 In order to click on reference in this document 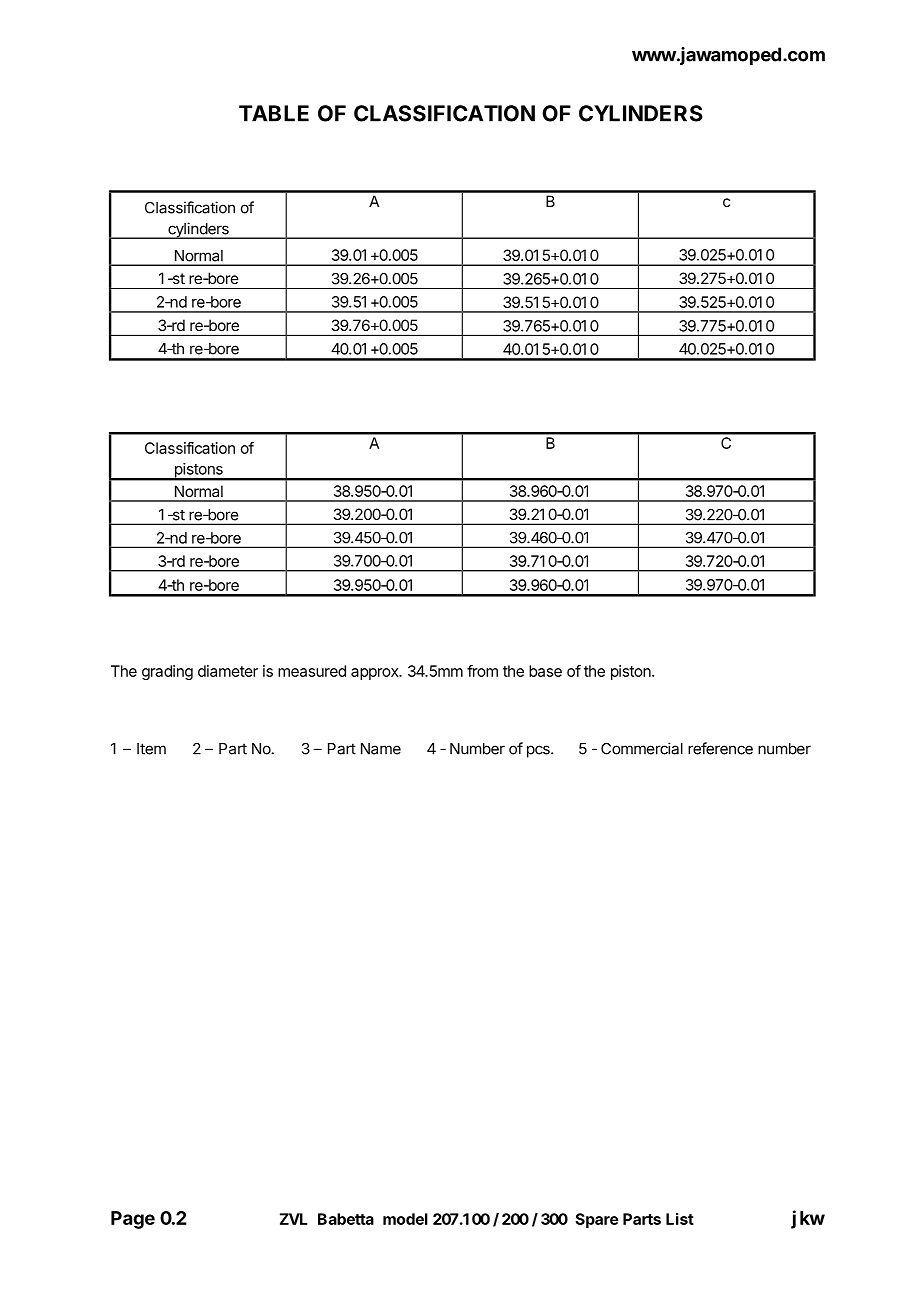, I will do `click(720, 748)`.
